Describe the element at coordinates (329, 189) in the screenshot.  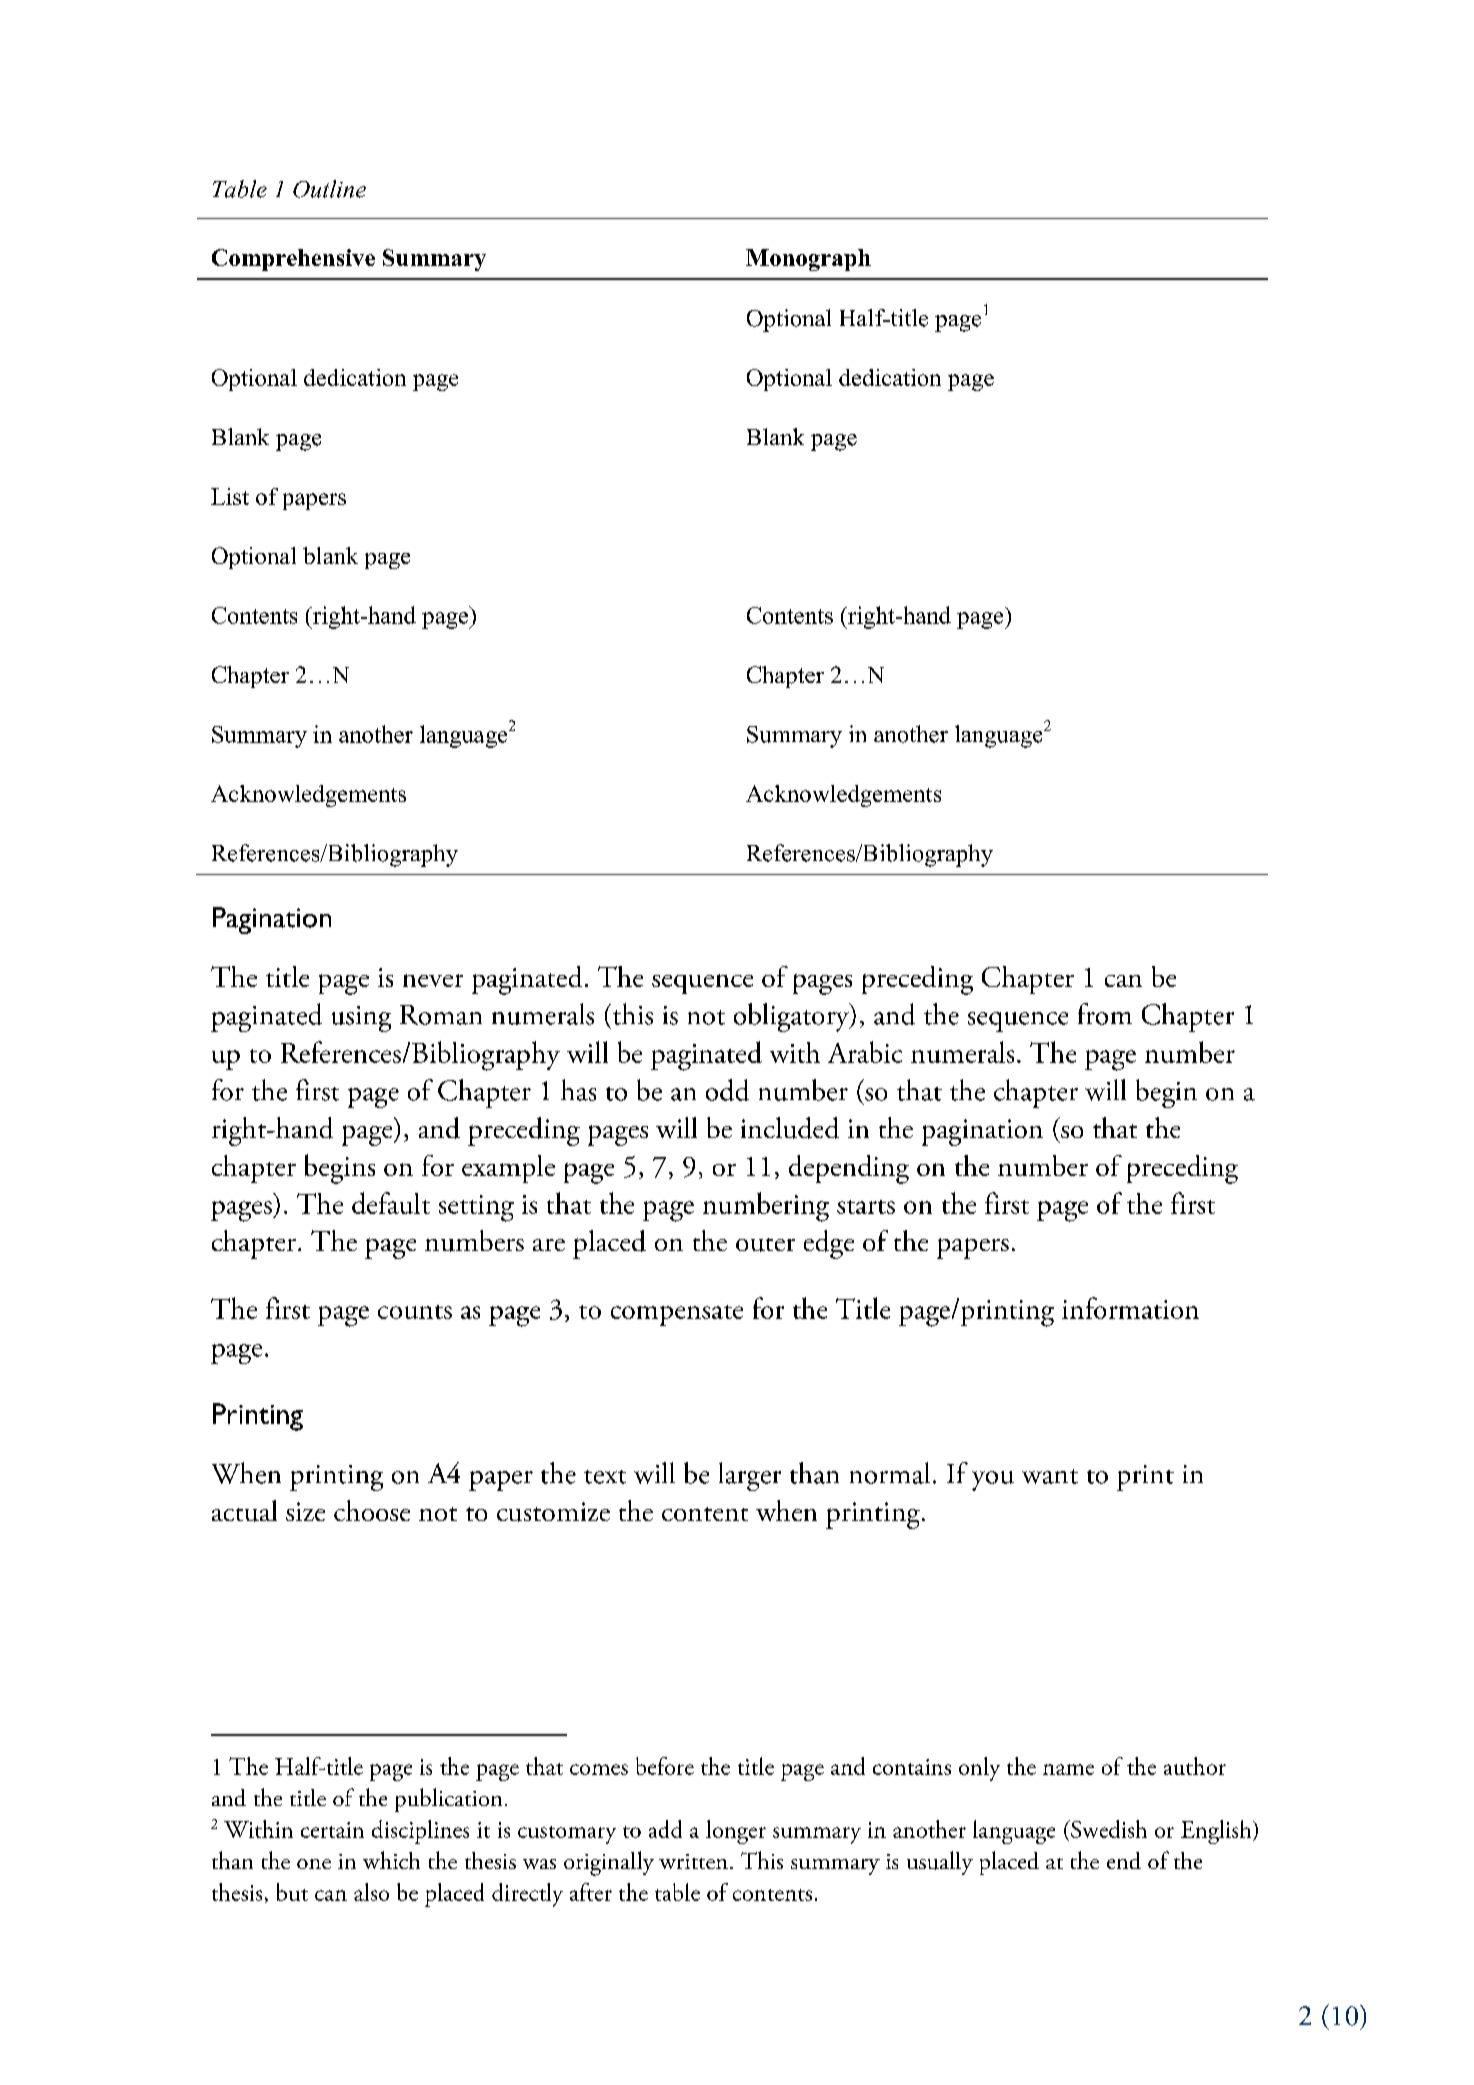
I see `Outline` at that location.
